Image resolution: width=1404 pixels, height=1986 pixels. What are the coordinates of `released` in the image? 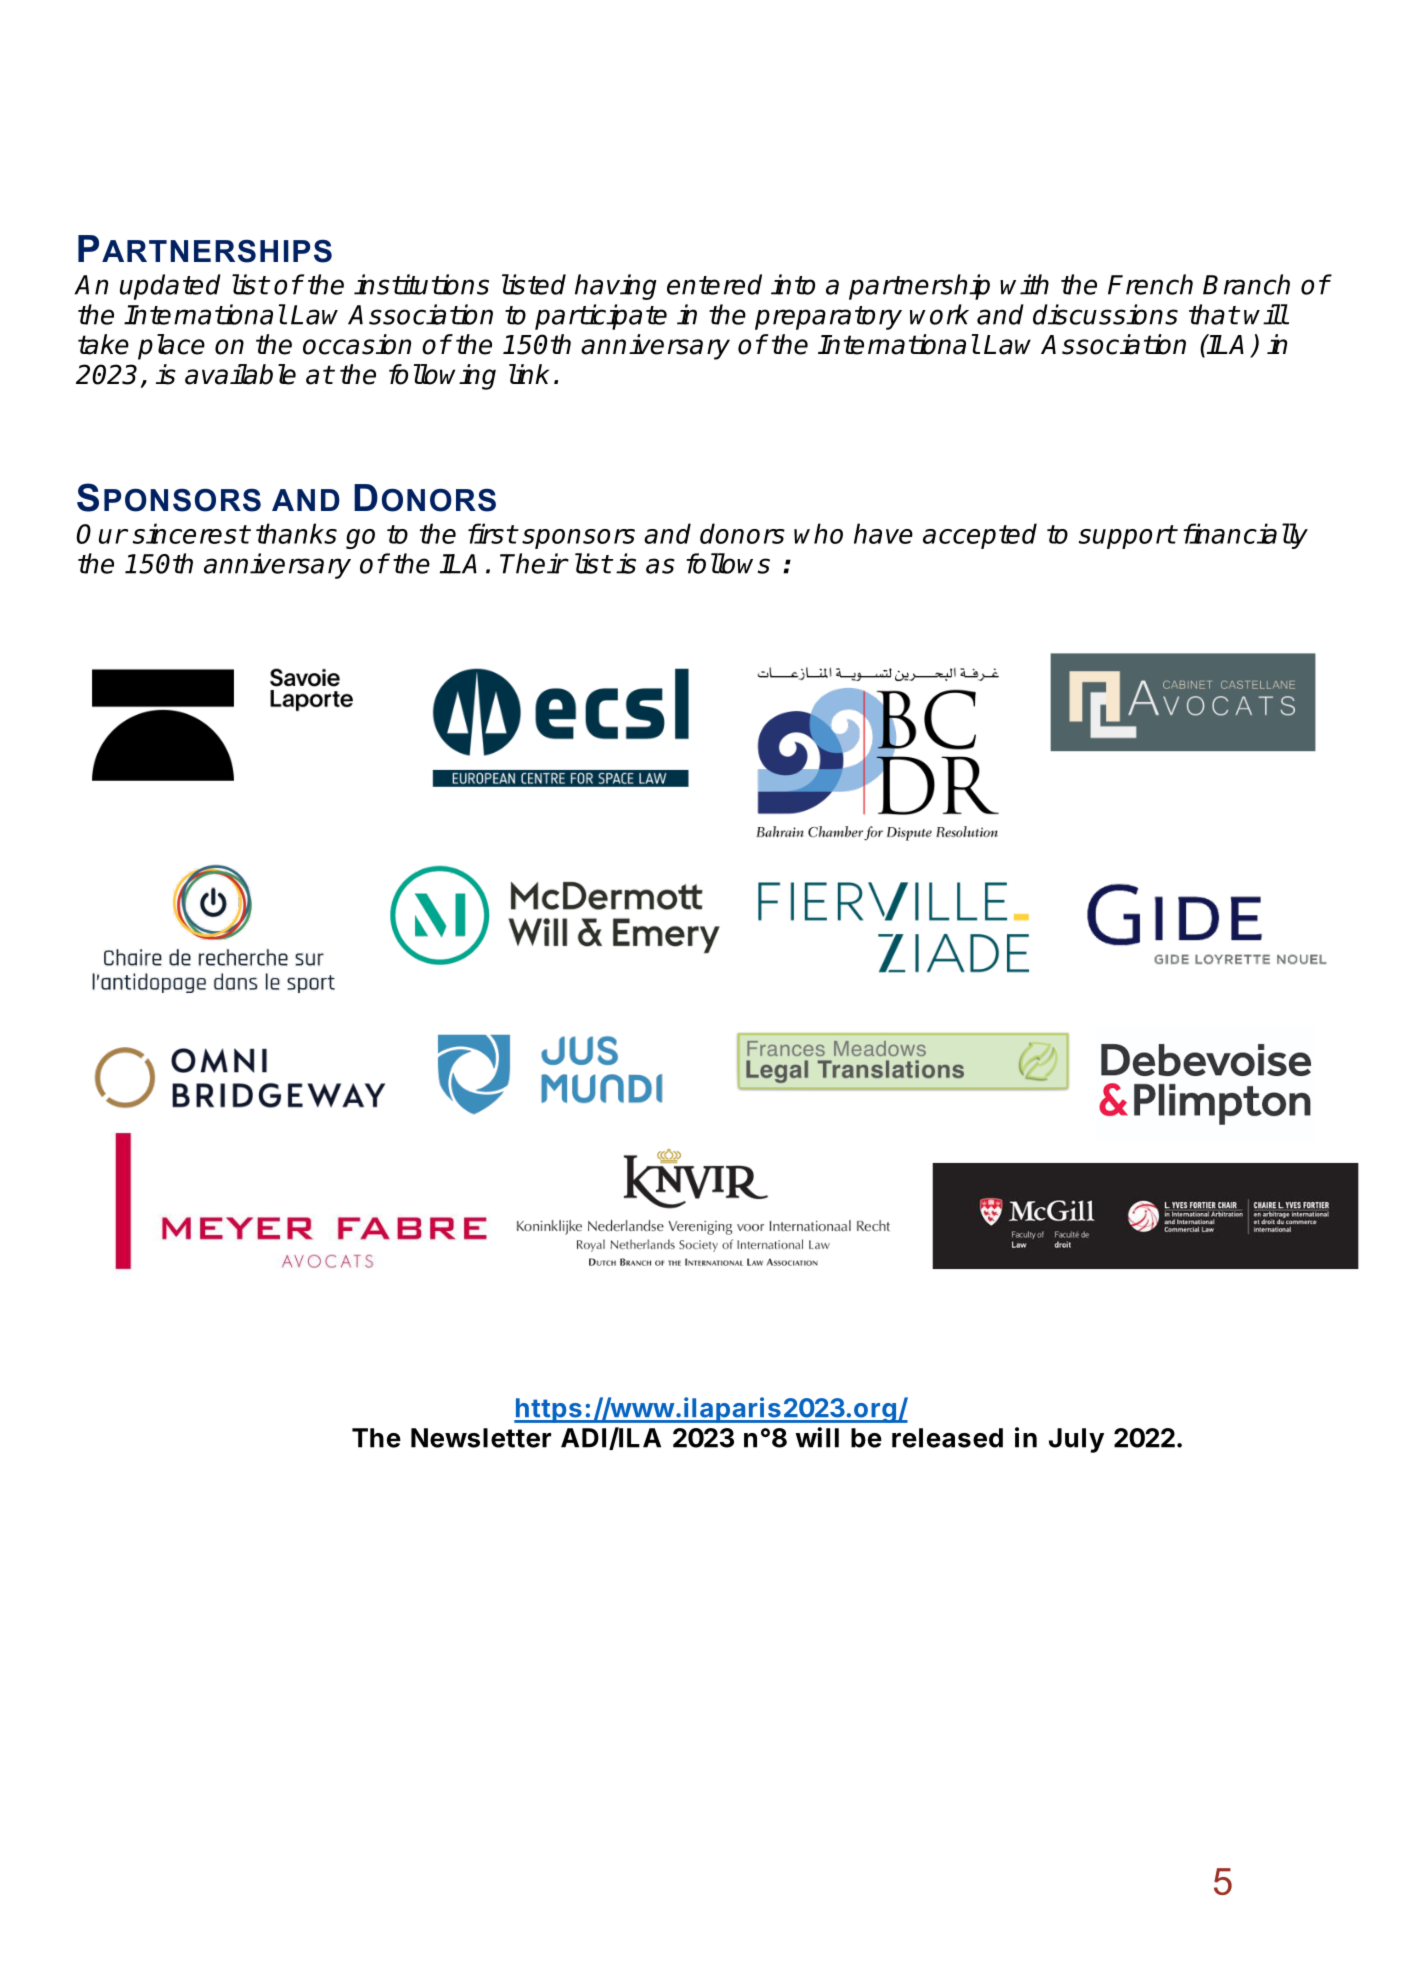 It's located at (947, 1438).
